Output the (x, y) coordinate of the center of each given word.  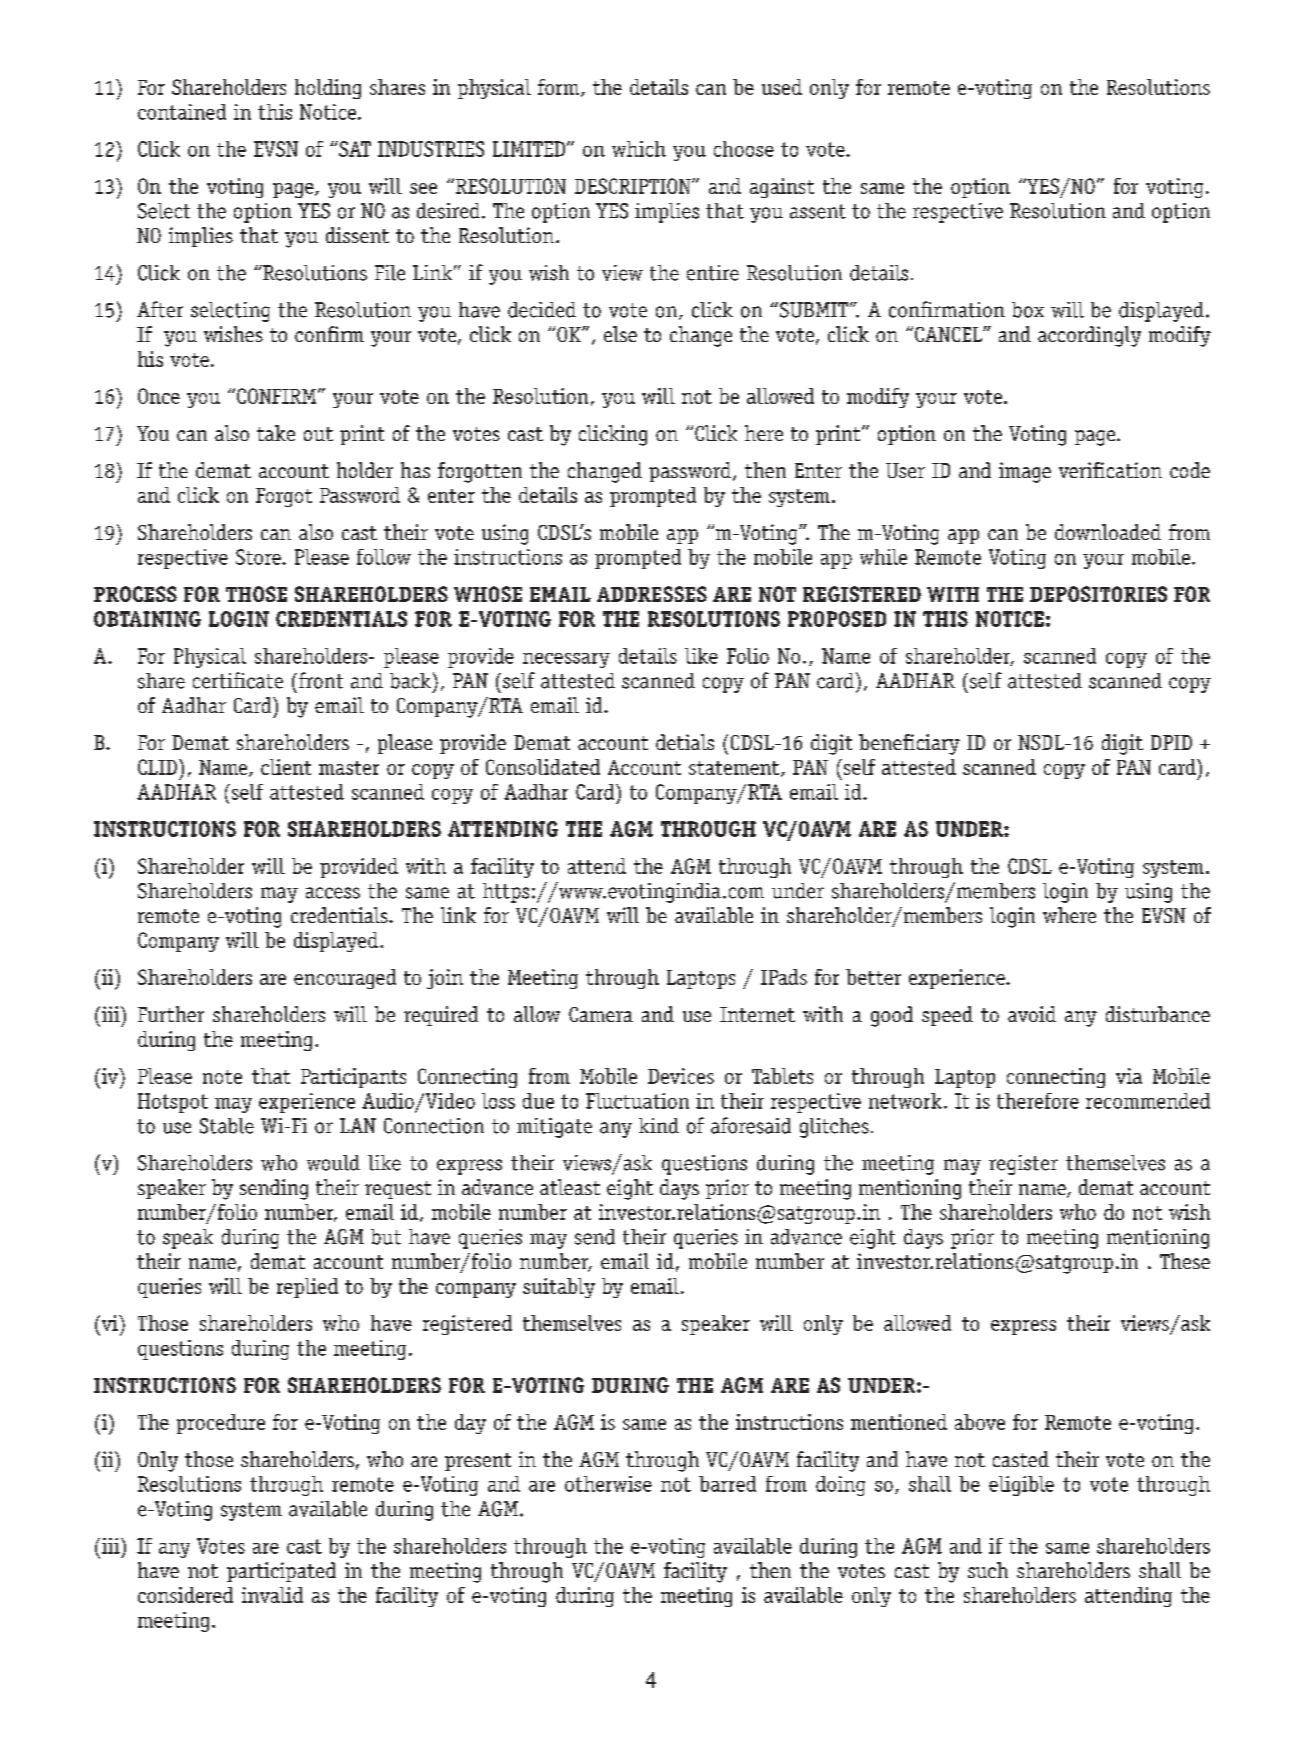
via (1129, 1076)
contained (182, 112)
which (639, 149)
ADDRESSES (652, 594)
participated (281, 1572)
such (988, 1570)
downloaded (1108, 532)
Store (259, 557)
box (1028, 310)
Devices (681, 1076)
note (222, 1077)
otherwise (608, 1484)
